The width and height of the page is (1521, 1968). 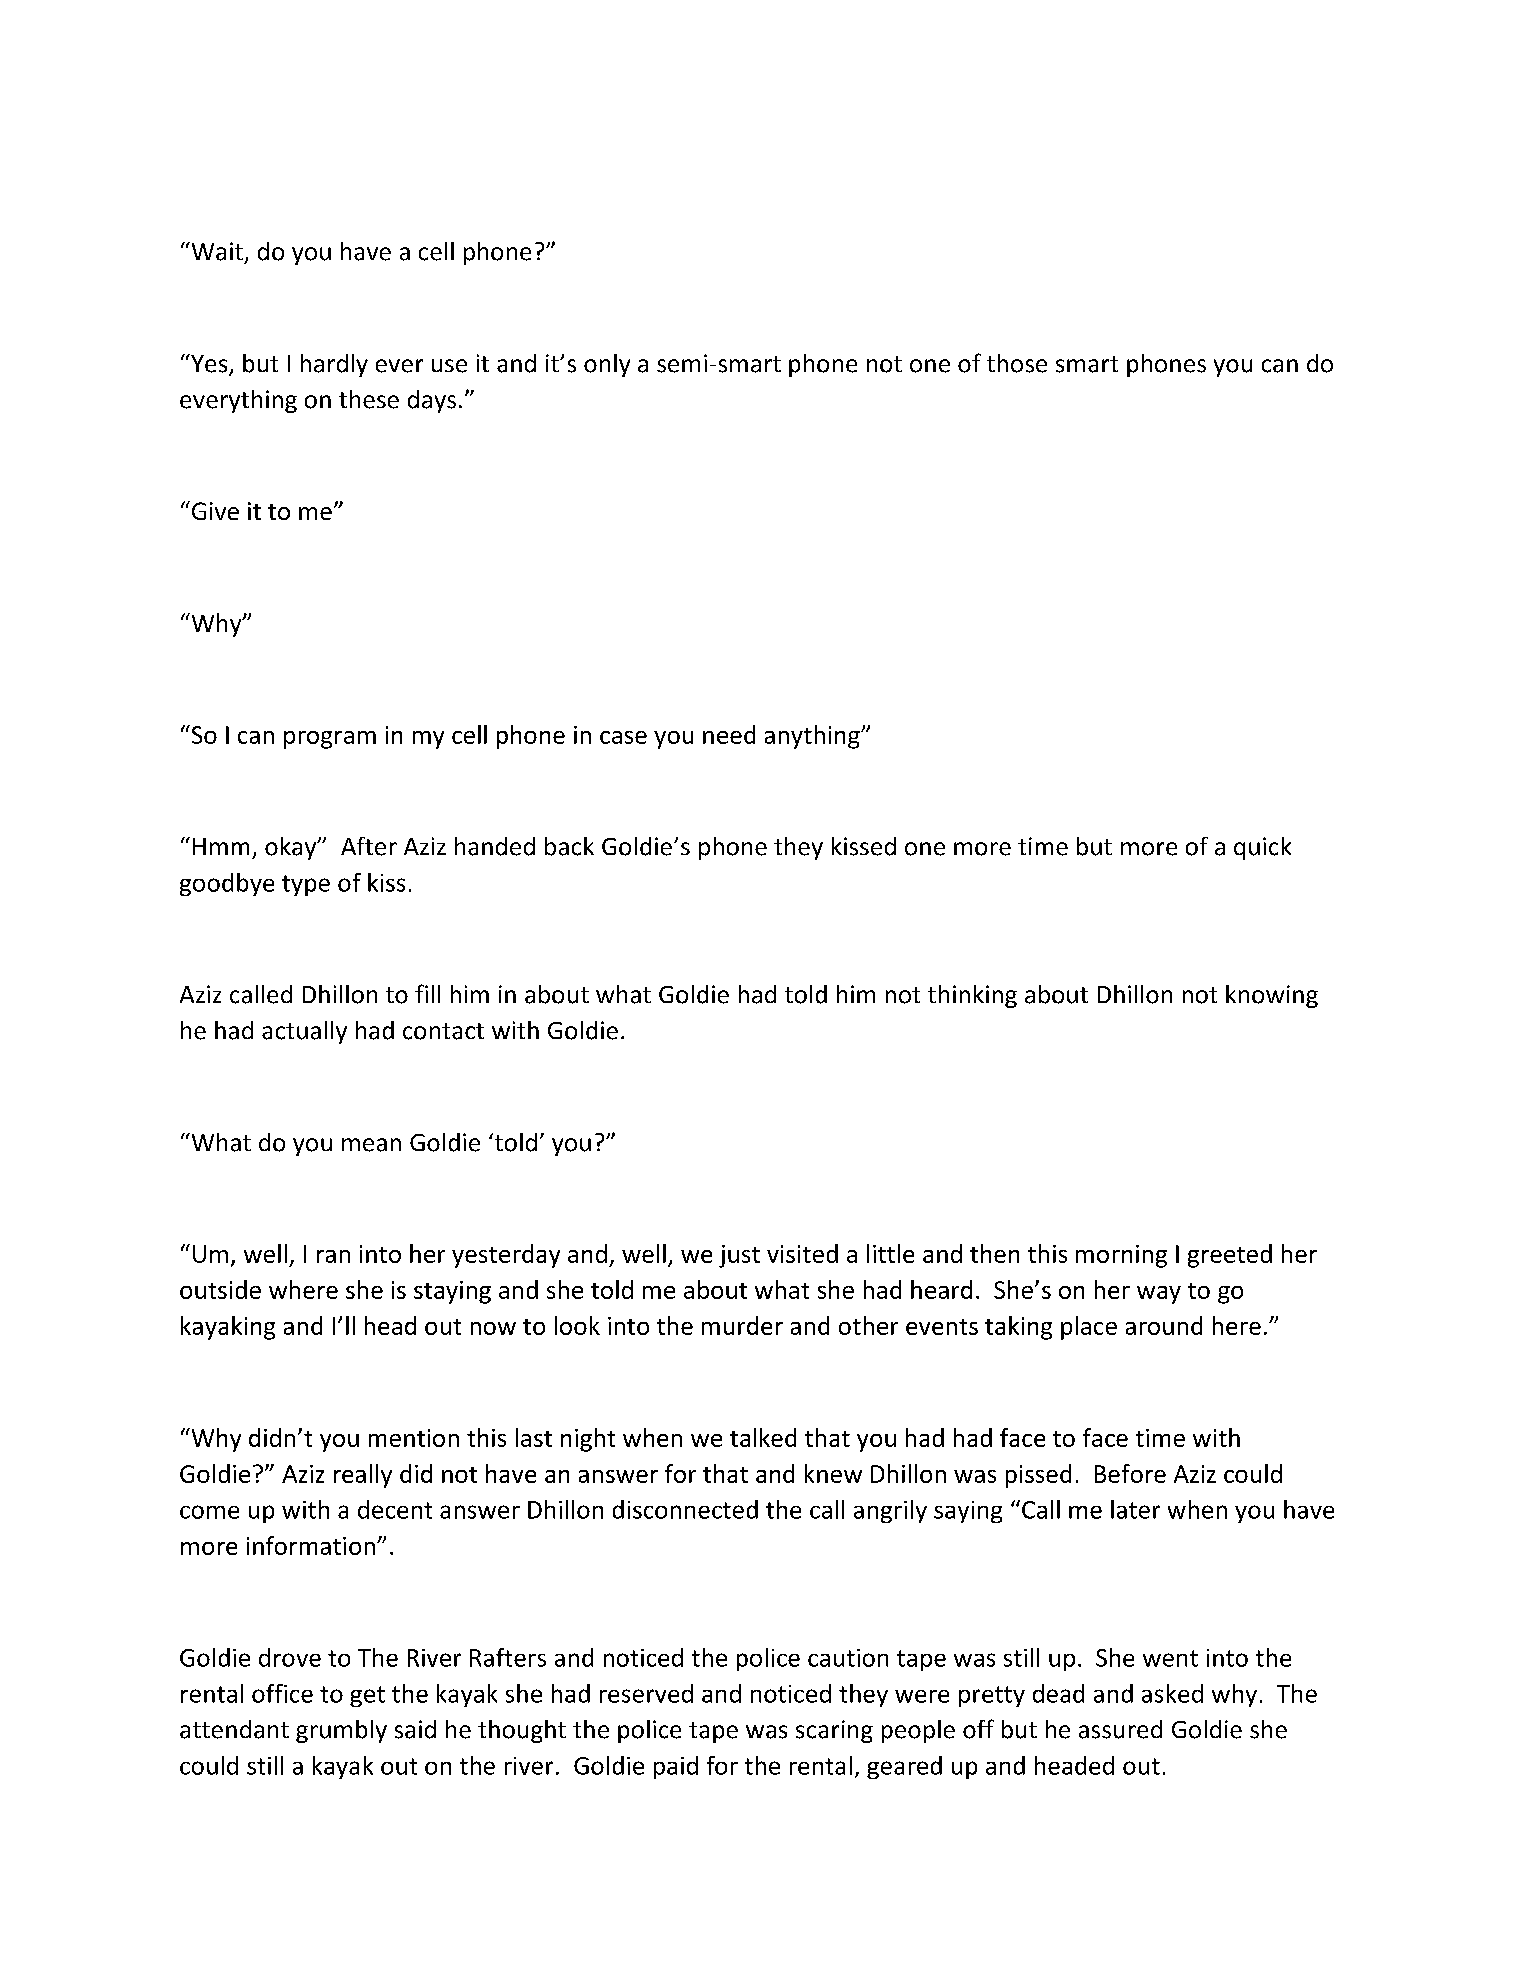 I want to click on knowing, so click(x=1272, y=996).
